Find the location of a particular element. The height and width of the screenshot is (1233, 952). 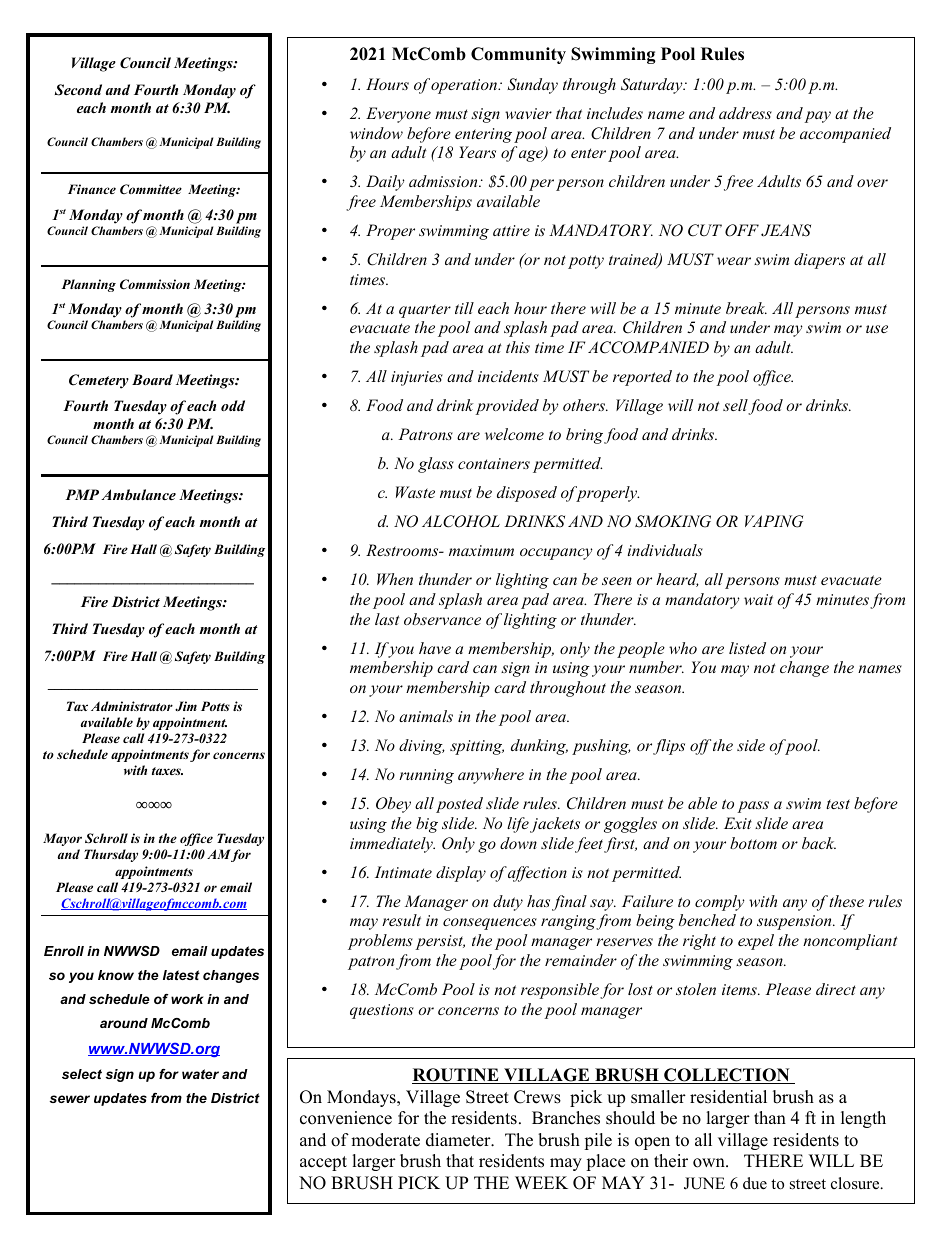

address is located at coordinates (745, 113).
